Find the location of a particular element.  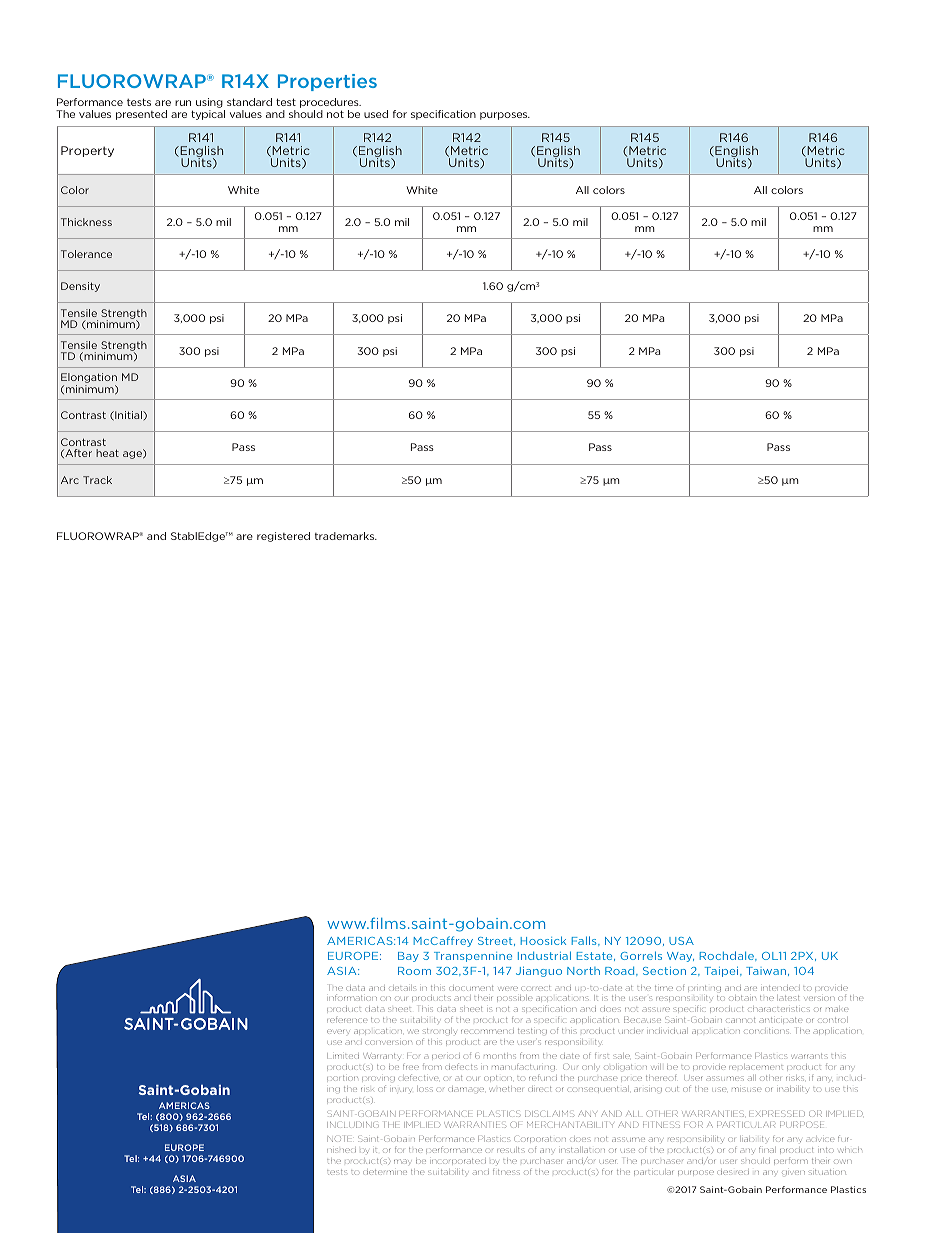

intended is located at coordinates (781, 988).
